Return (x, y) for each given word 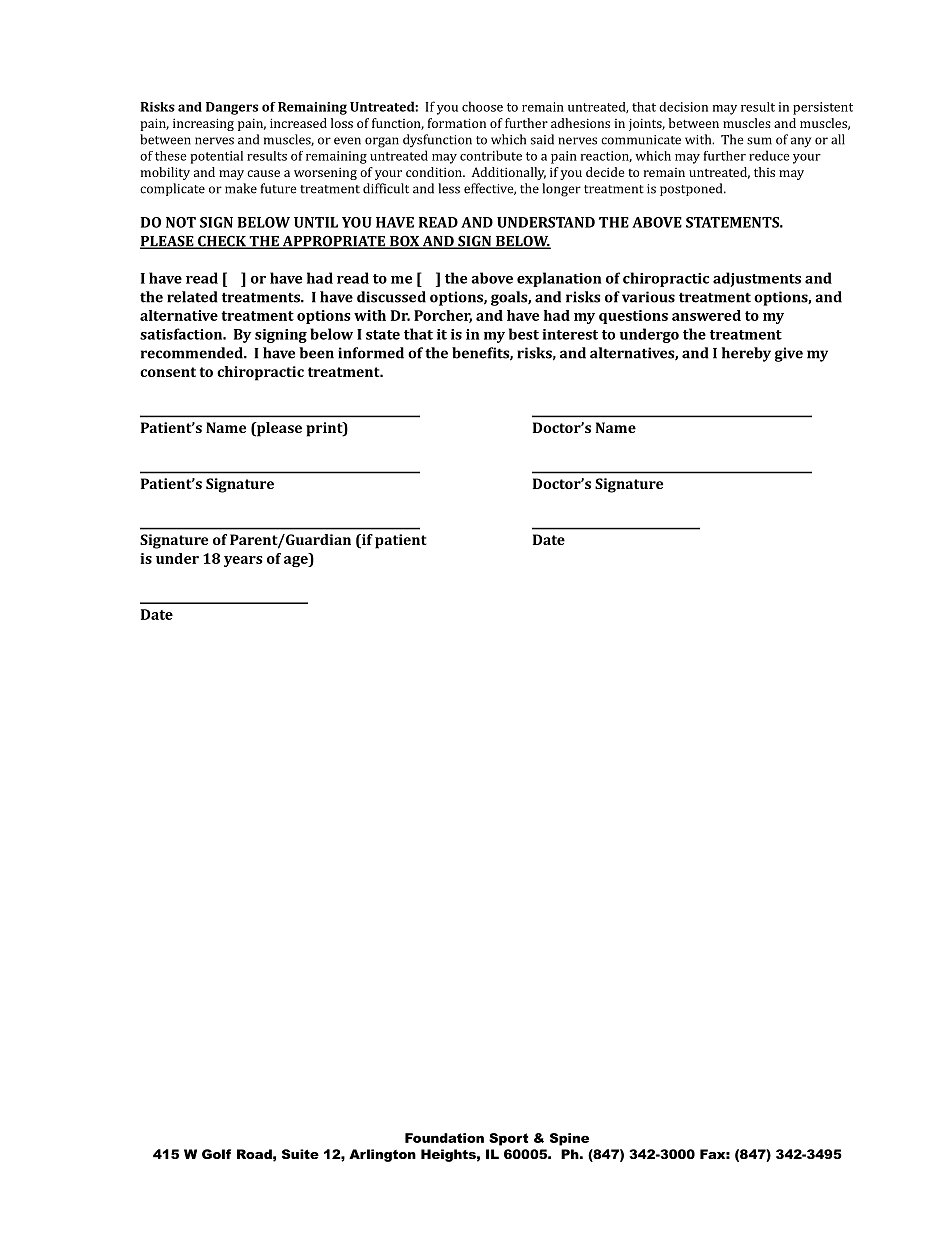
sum (759, 141)
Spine (569, 1139)
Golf (216, 1154)
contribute (491, 155)
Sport (508, 1139)
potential (216, 157)
